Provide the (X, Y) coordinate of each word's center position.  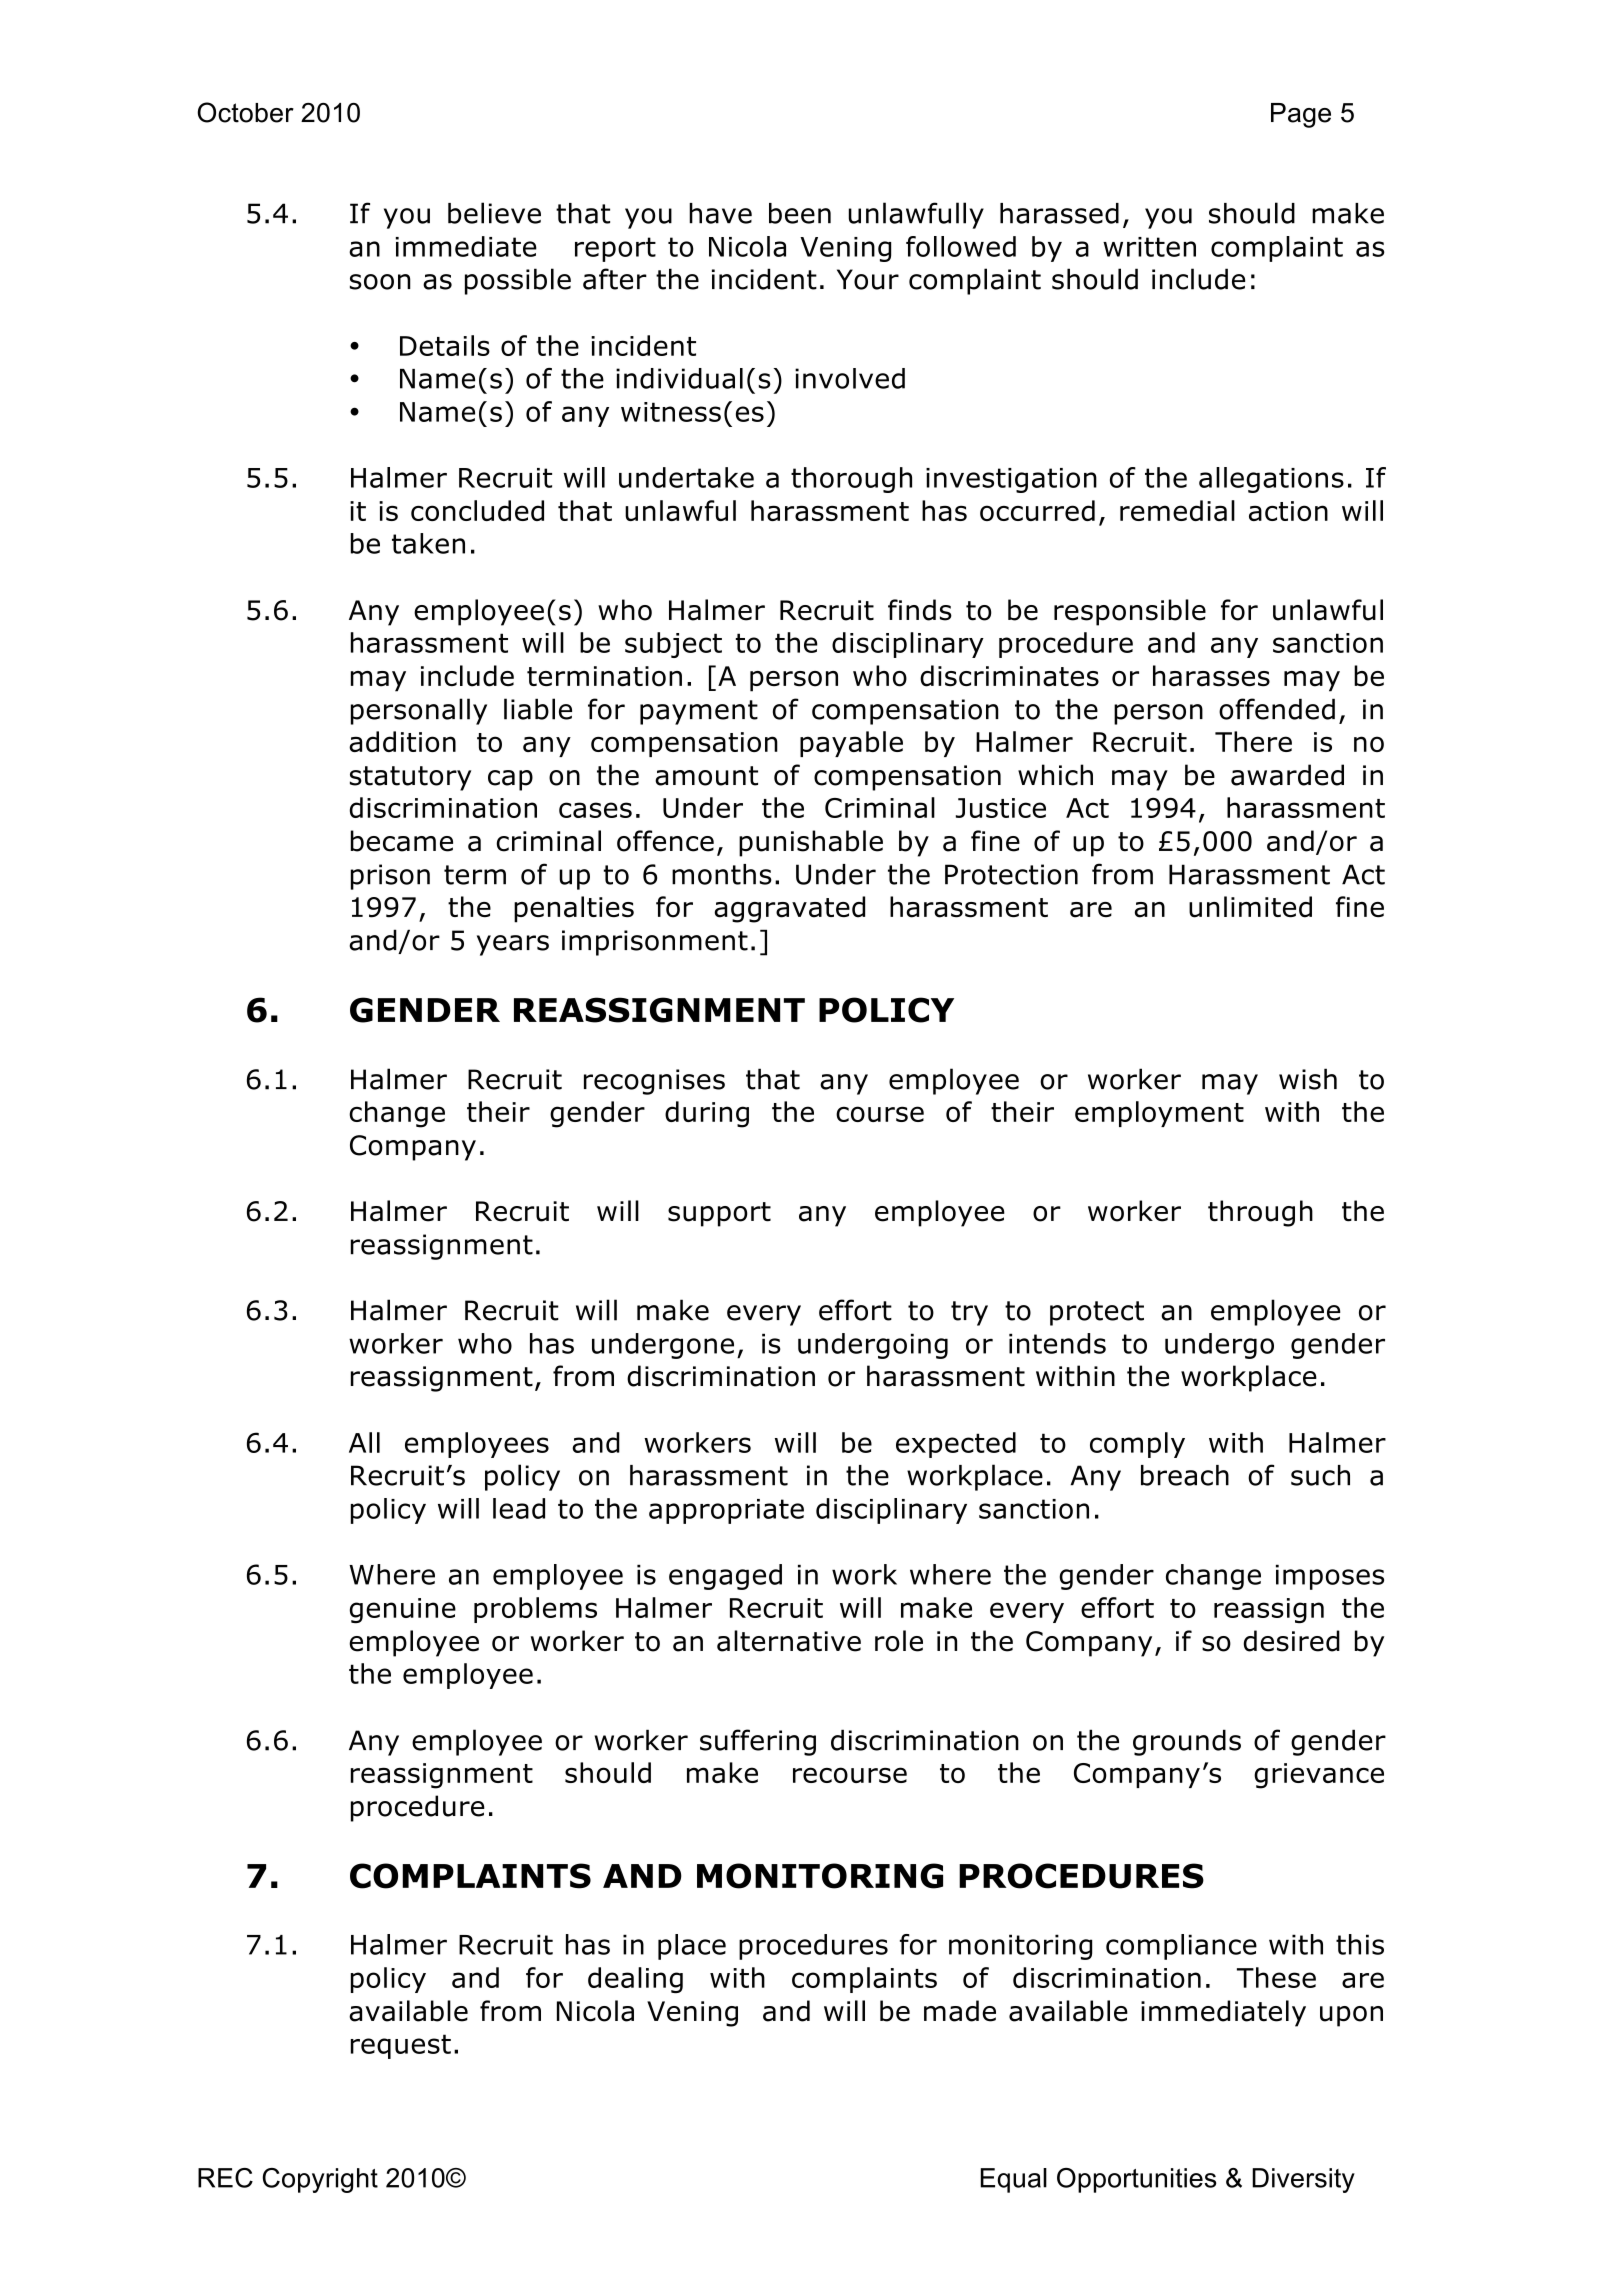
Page (1301, 115)
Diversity (1303, 2180)
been (800, 213)
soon (380, 282)
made (960, 2011)
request (401, 2046)
